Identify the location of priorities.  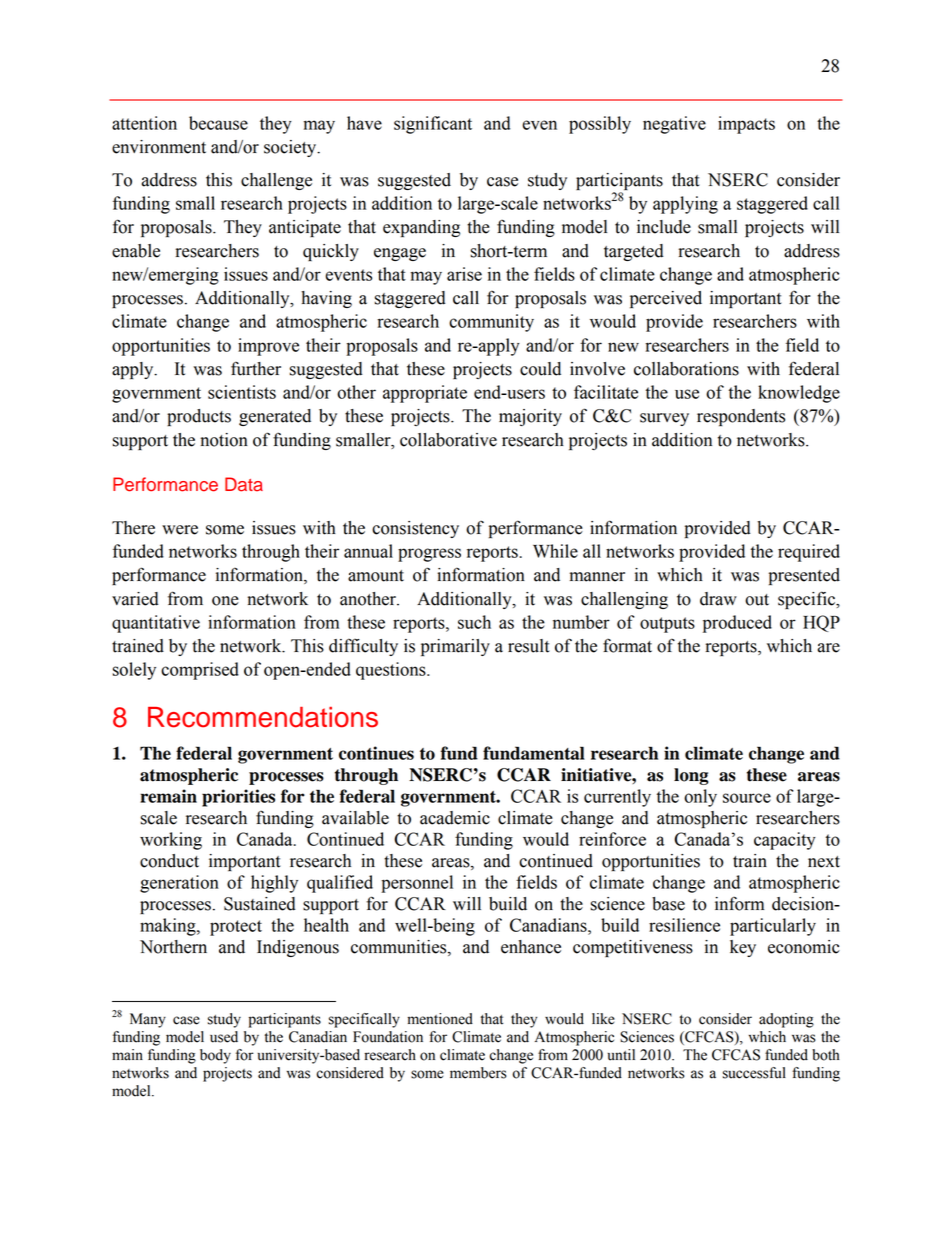
(238, 798).
